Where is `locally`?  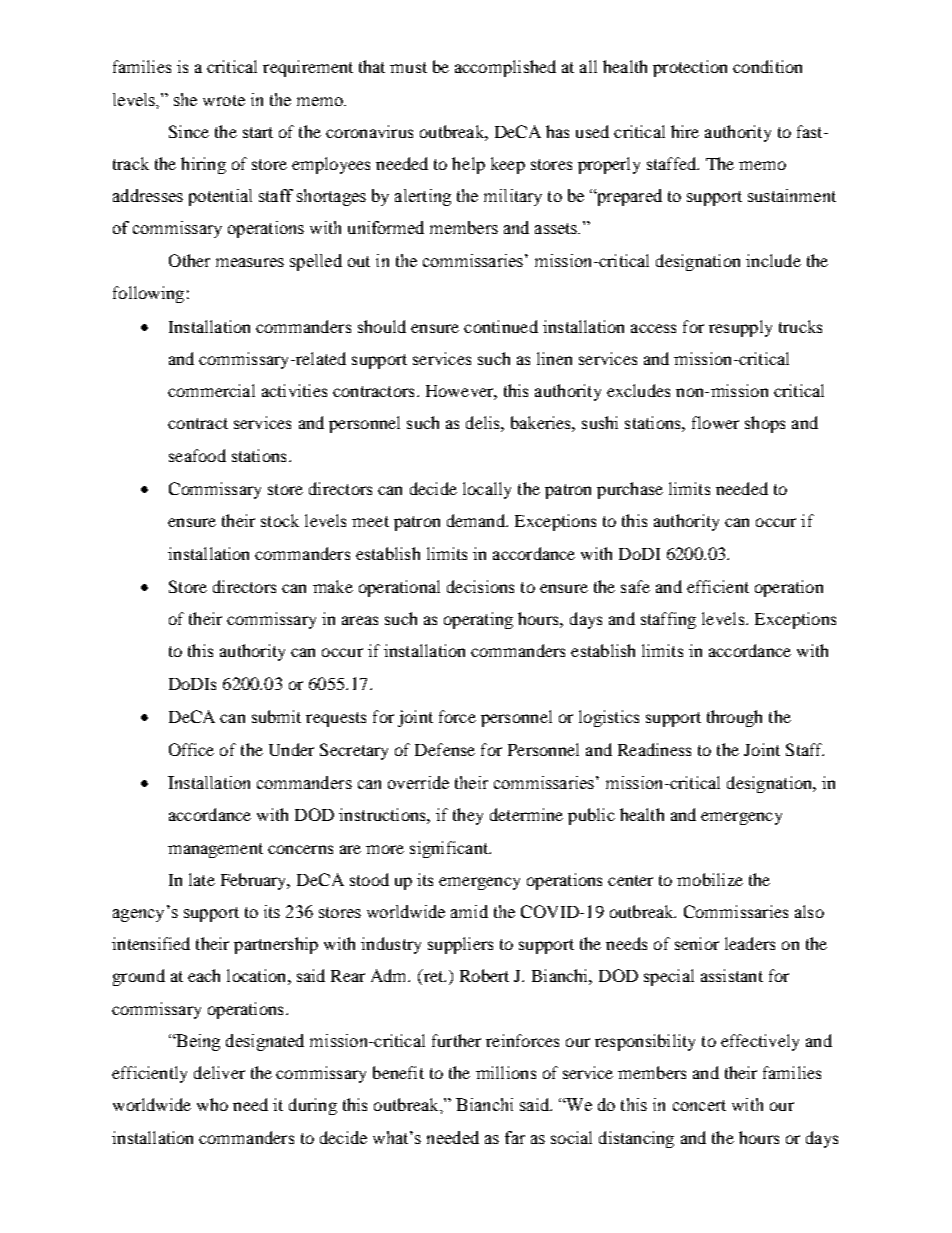 locally is located at coordinates (487, 490).
